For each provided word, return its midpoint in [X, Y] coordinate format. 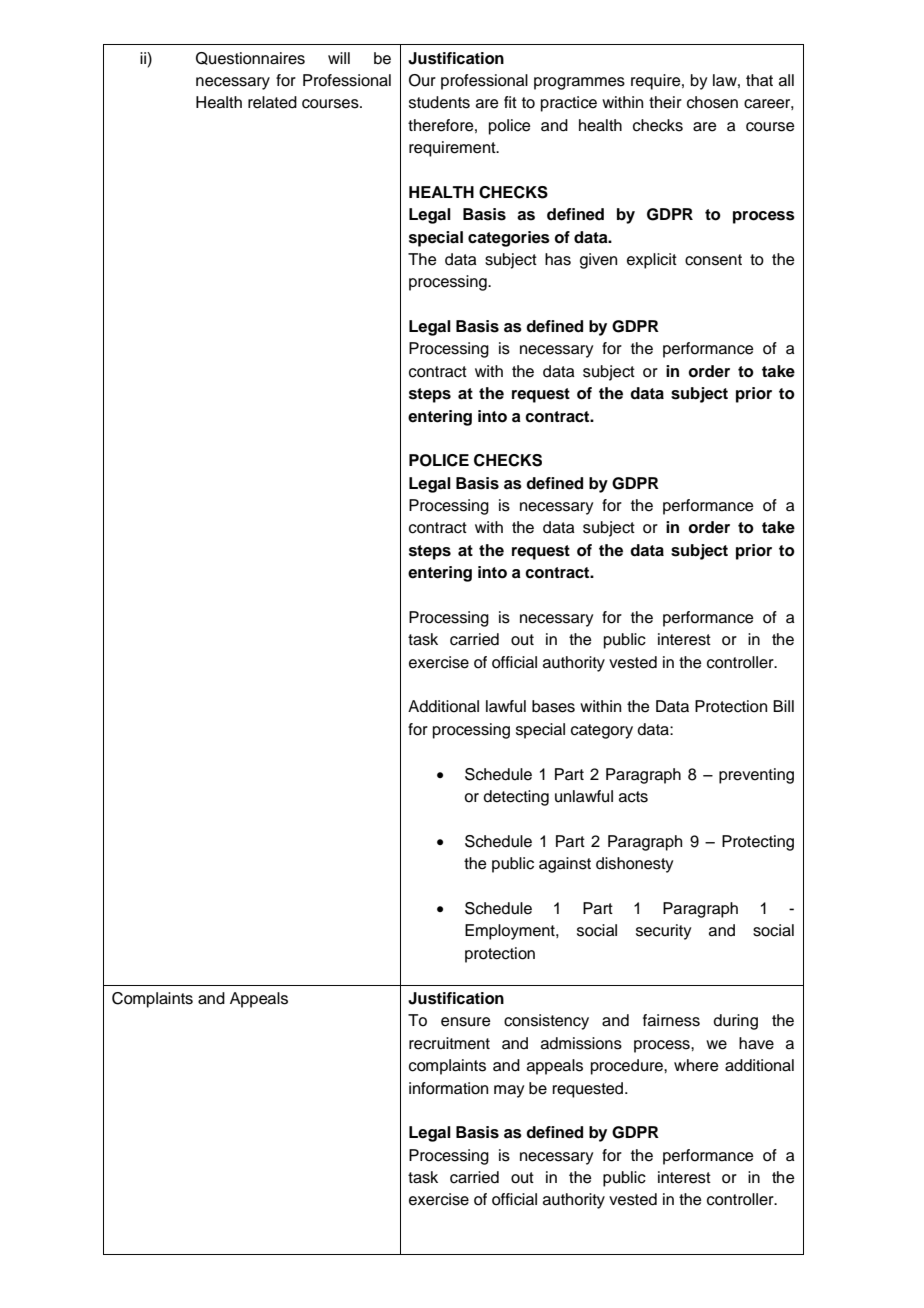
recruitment [449, 1043]
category [602, 731]
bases [553, 706]
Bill [783, 706]
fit [510, 102]
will [339, 58]
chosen [712, 102]
